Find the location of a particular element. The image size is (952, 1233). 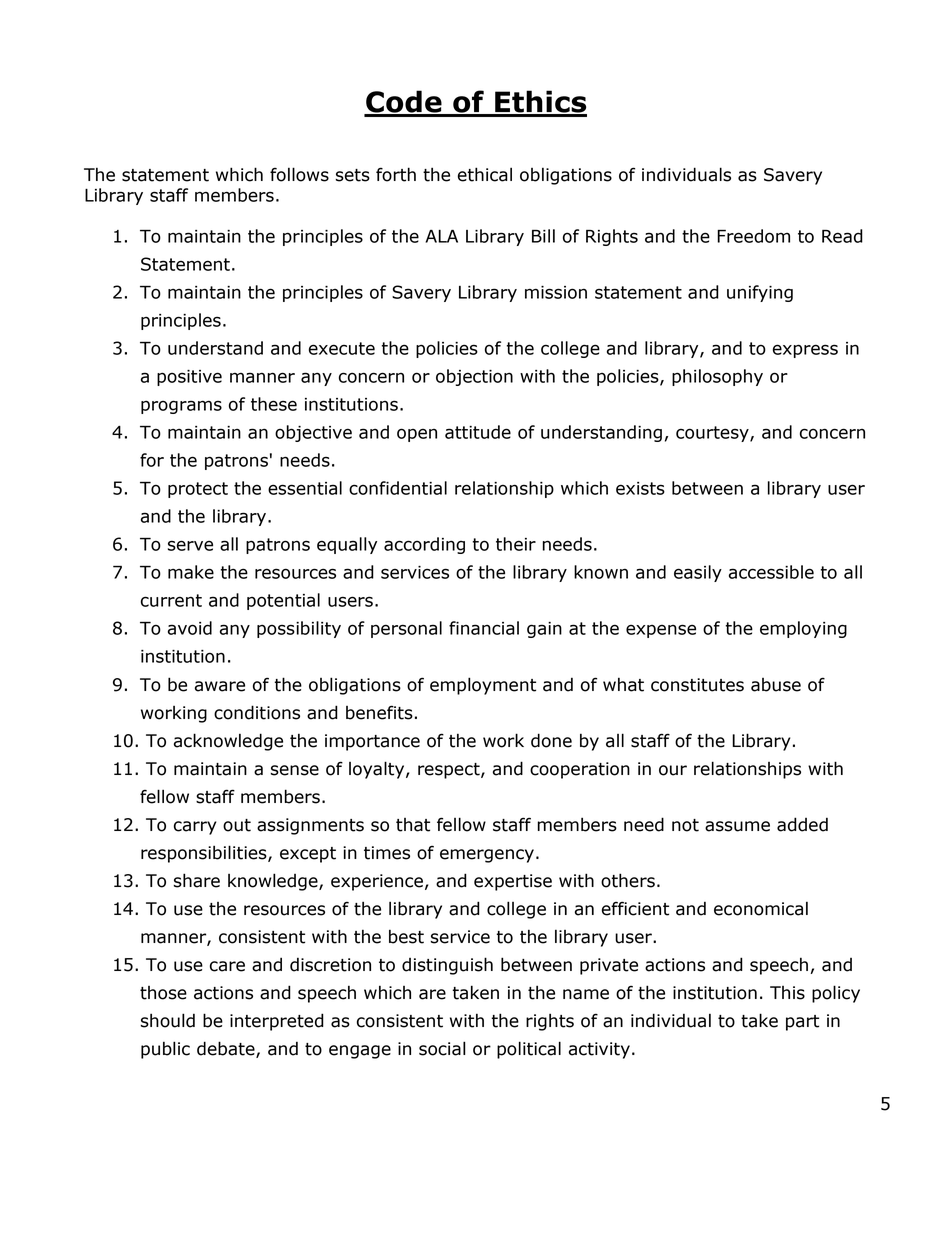

interpreted is located at coordinates (277, 1022).
